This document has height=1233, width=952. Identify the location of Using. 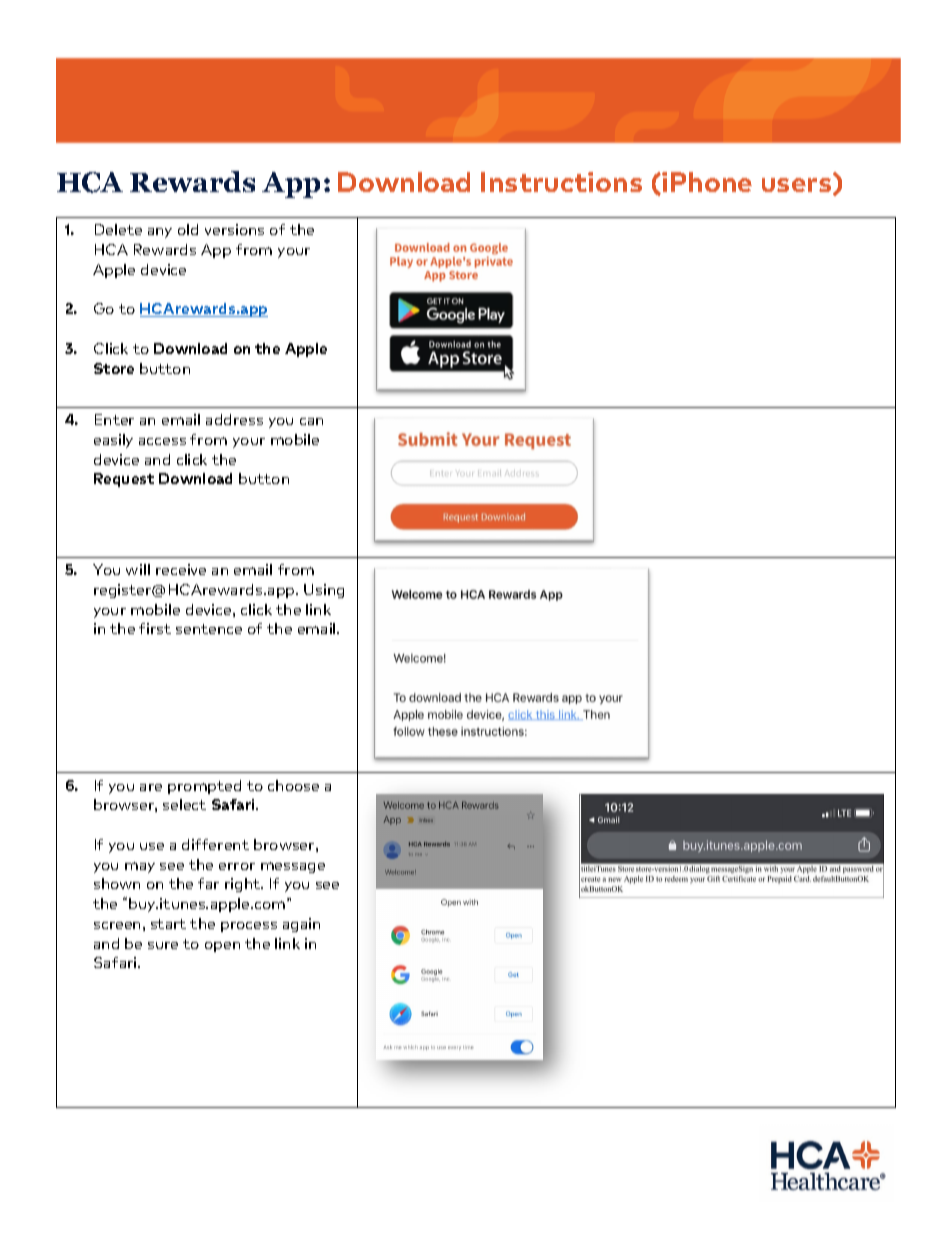
(324, 591).
